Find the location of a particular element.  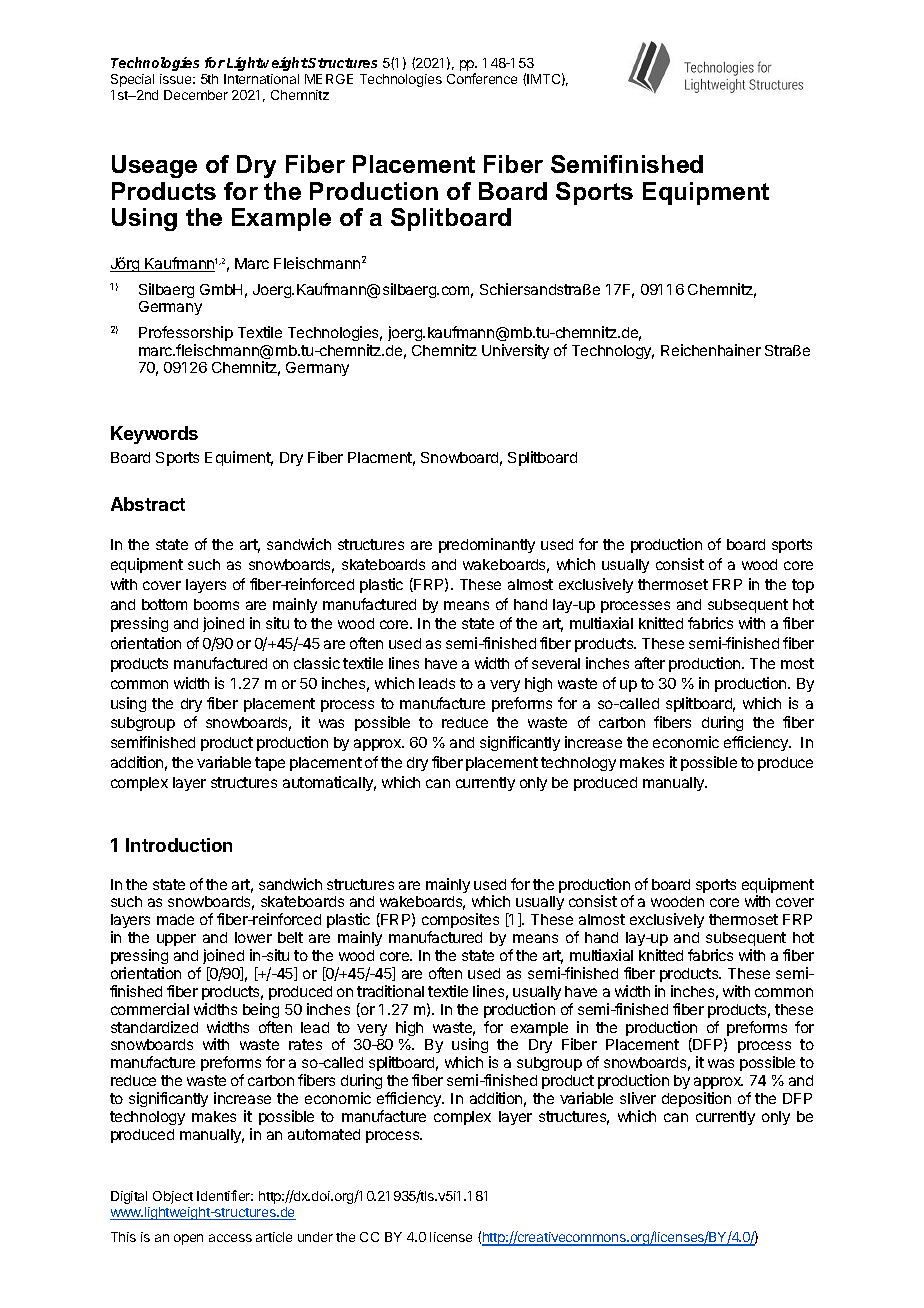

several is located at coordinates (556, 663).
